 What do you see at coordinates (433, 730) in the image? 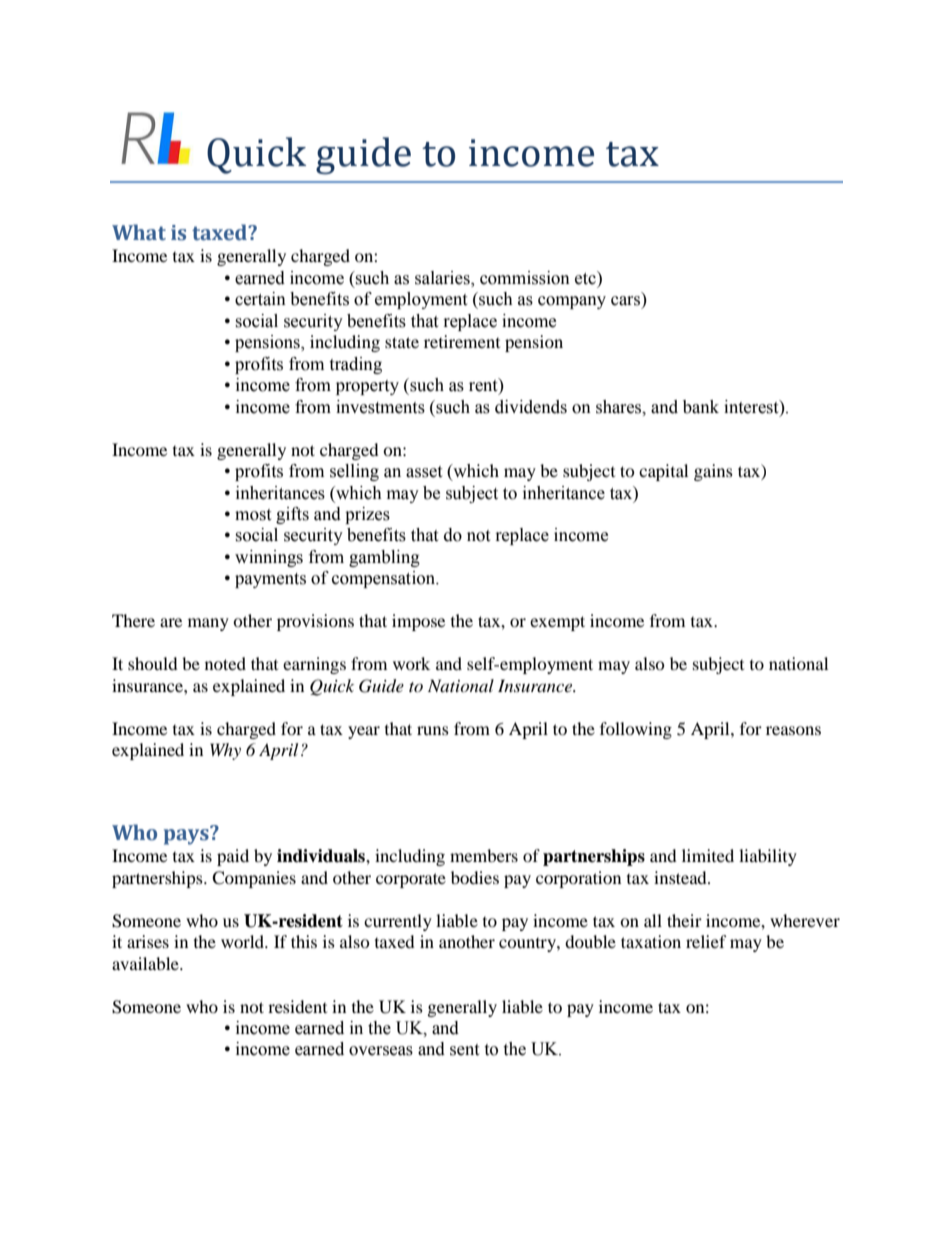
I see `runs` at bounding box center [433, 730].
